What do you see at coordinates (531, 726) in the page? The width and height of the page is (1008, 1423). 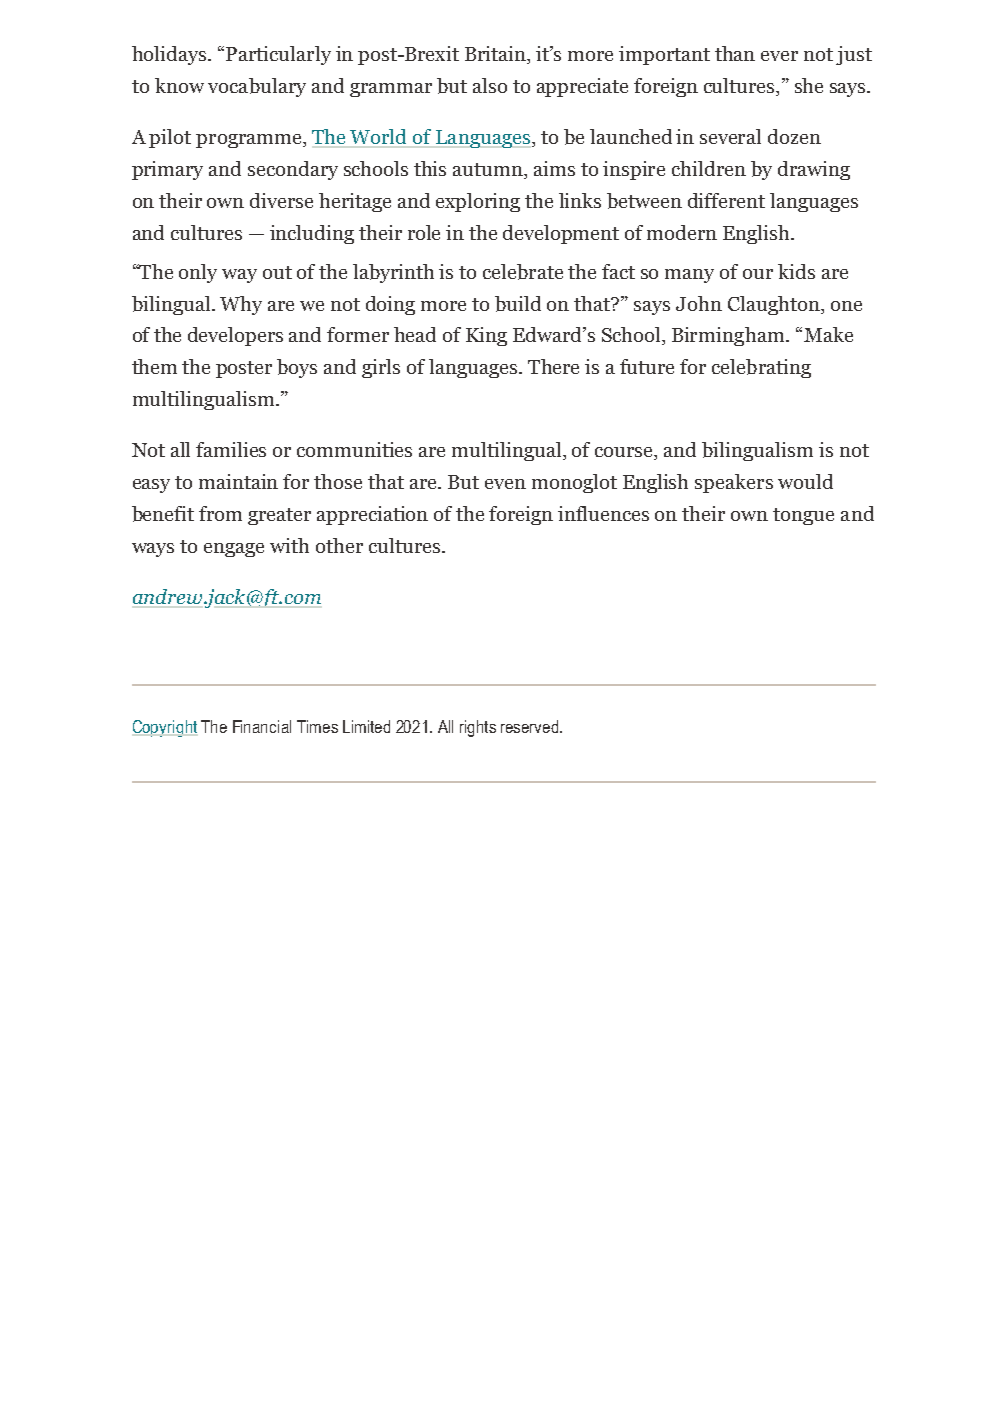 I see `reserved` at bounding box center [531, 726].
